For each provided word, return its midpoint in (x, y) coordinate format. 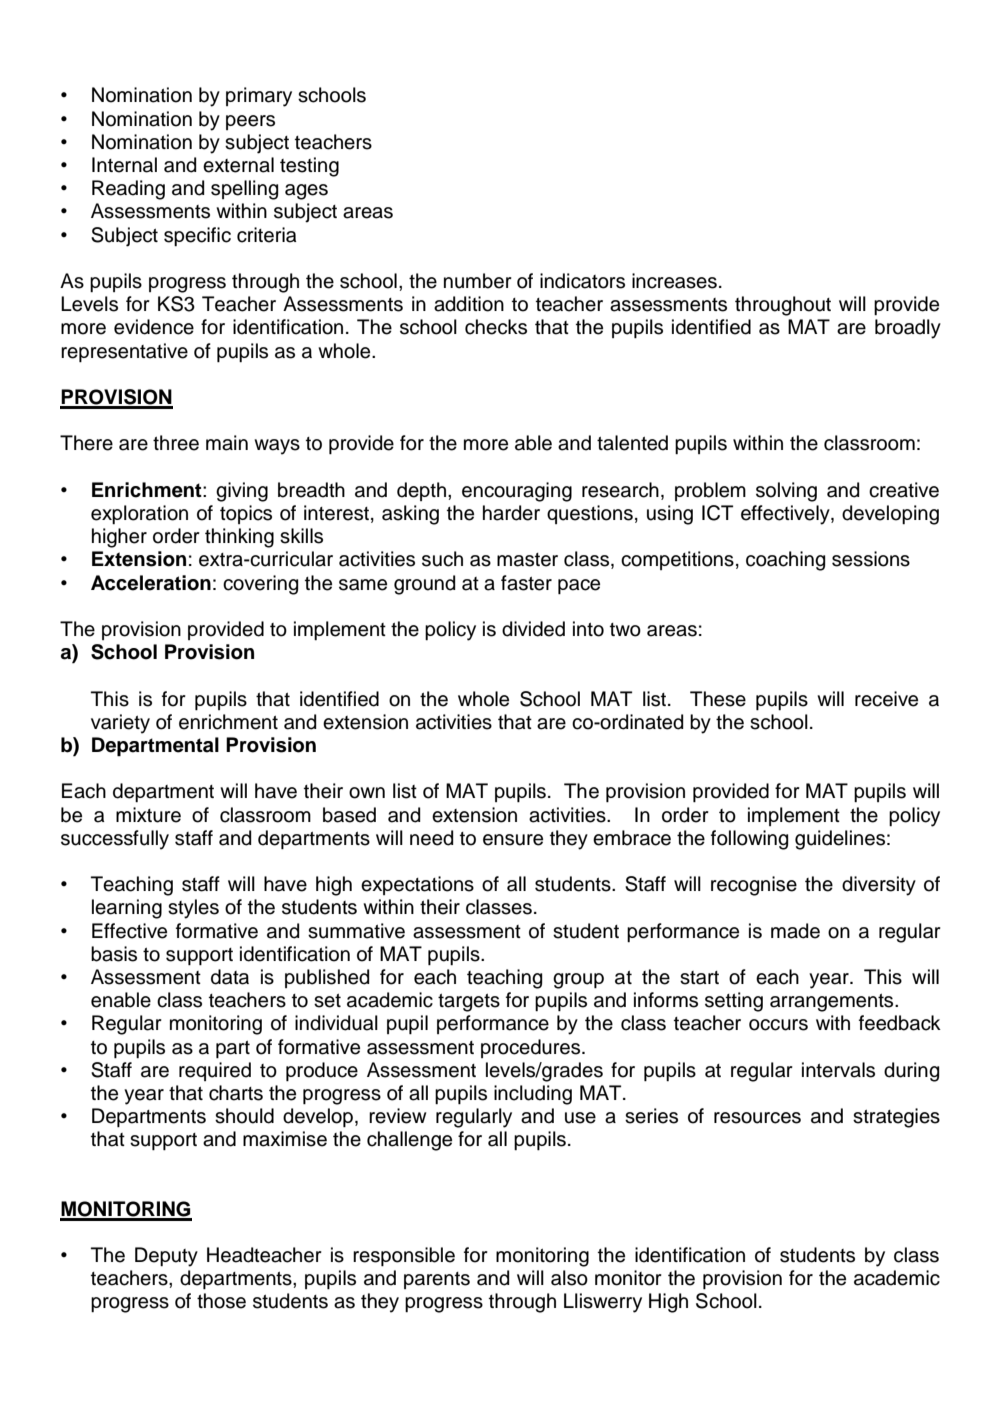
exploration (139, 514)
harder (511, 513)
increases (674, 281)
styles (193, 909)
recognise (754, 886)
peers (250, 122)
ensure (513, 840)
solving (786, 492)
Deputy (166, 1257)
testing (309, 167)
